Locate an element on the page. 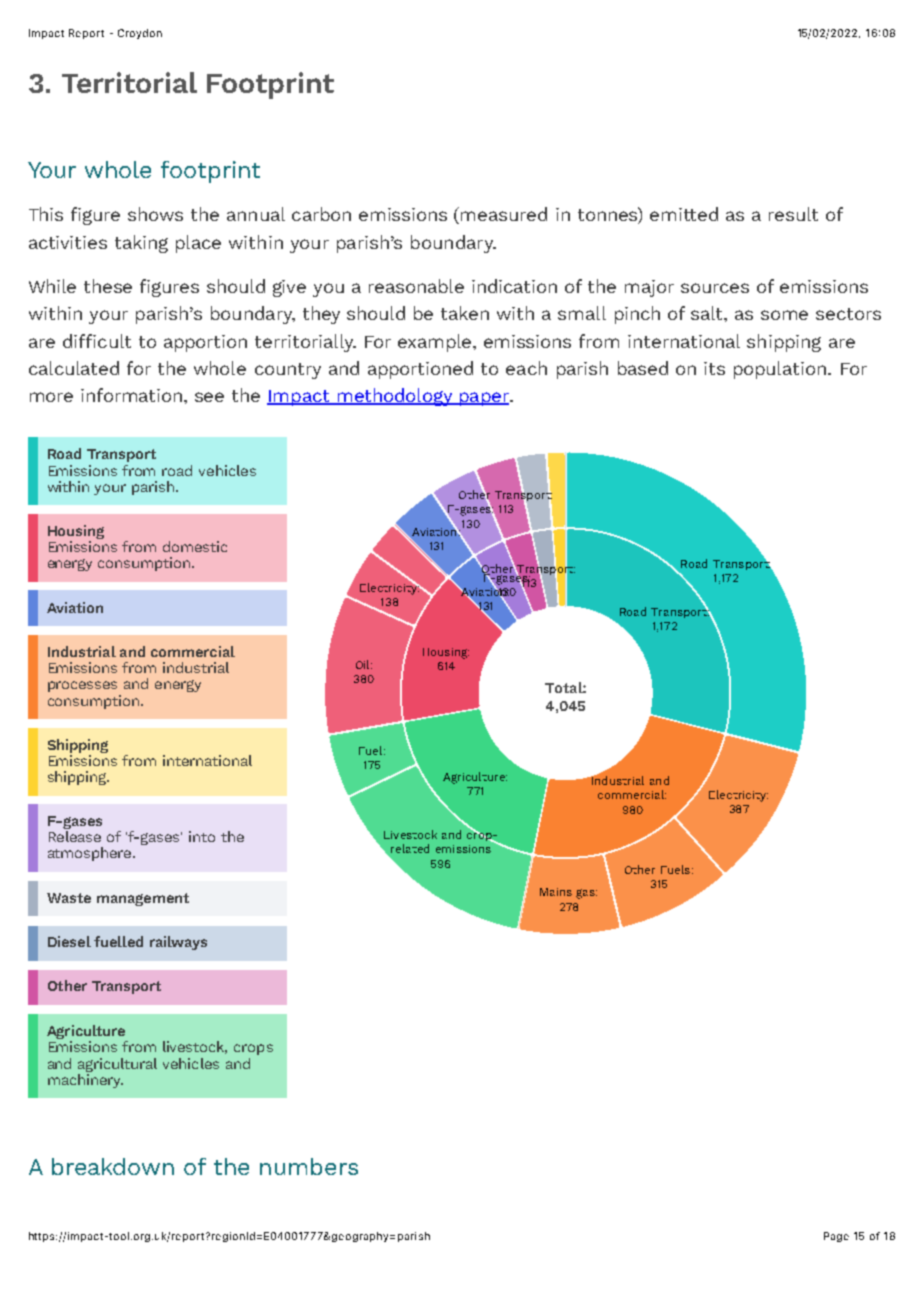 The height and width of the page is (1308, 924). taking is located at coordinates (141, 244).
